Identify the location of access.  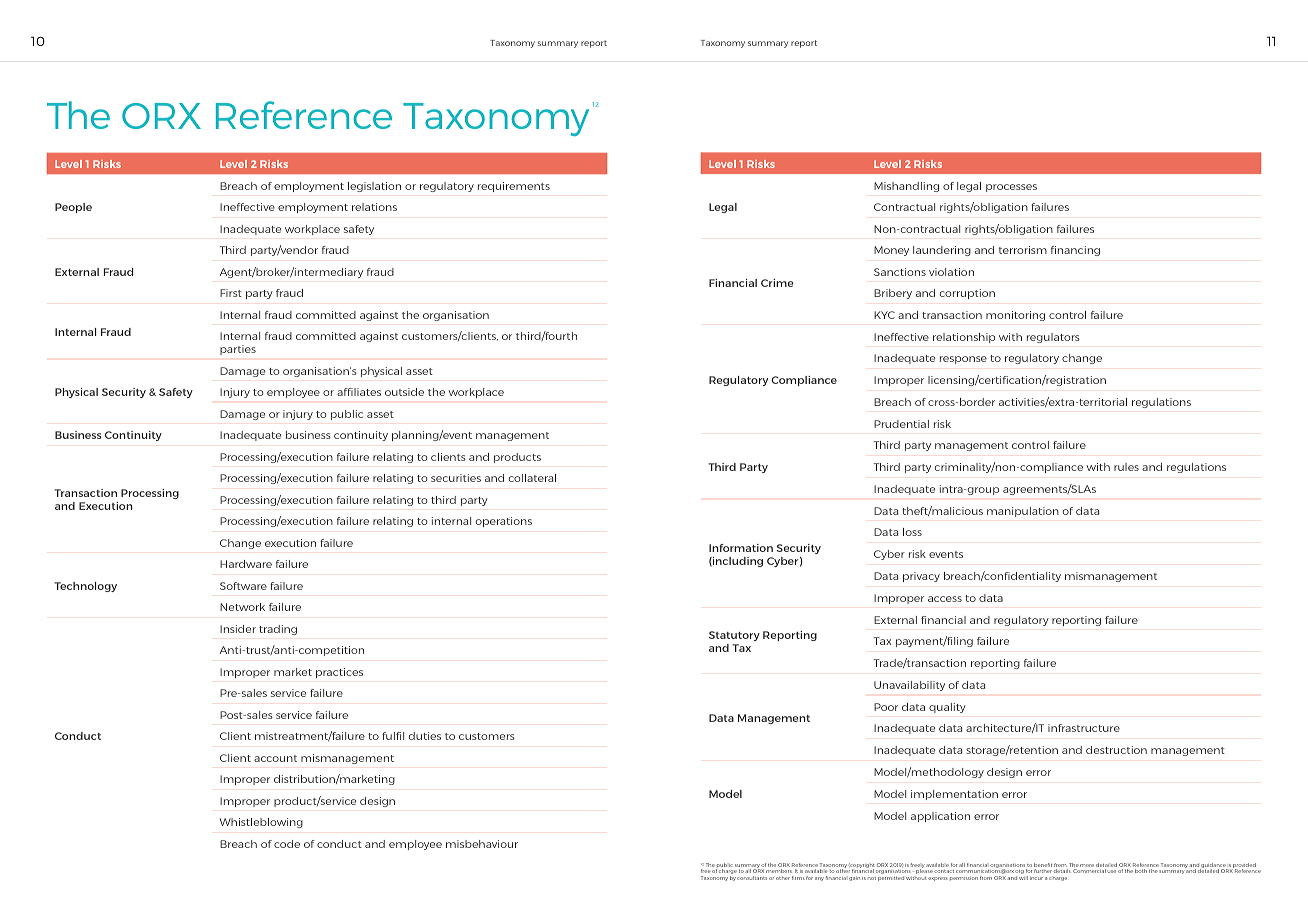
(945, 599).
